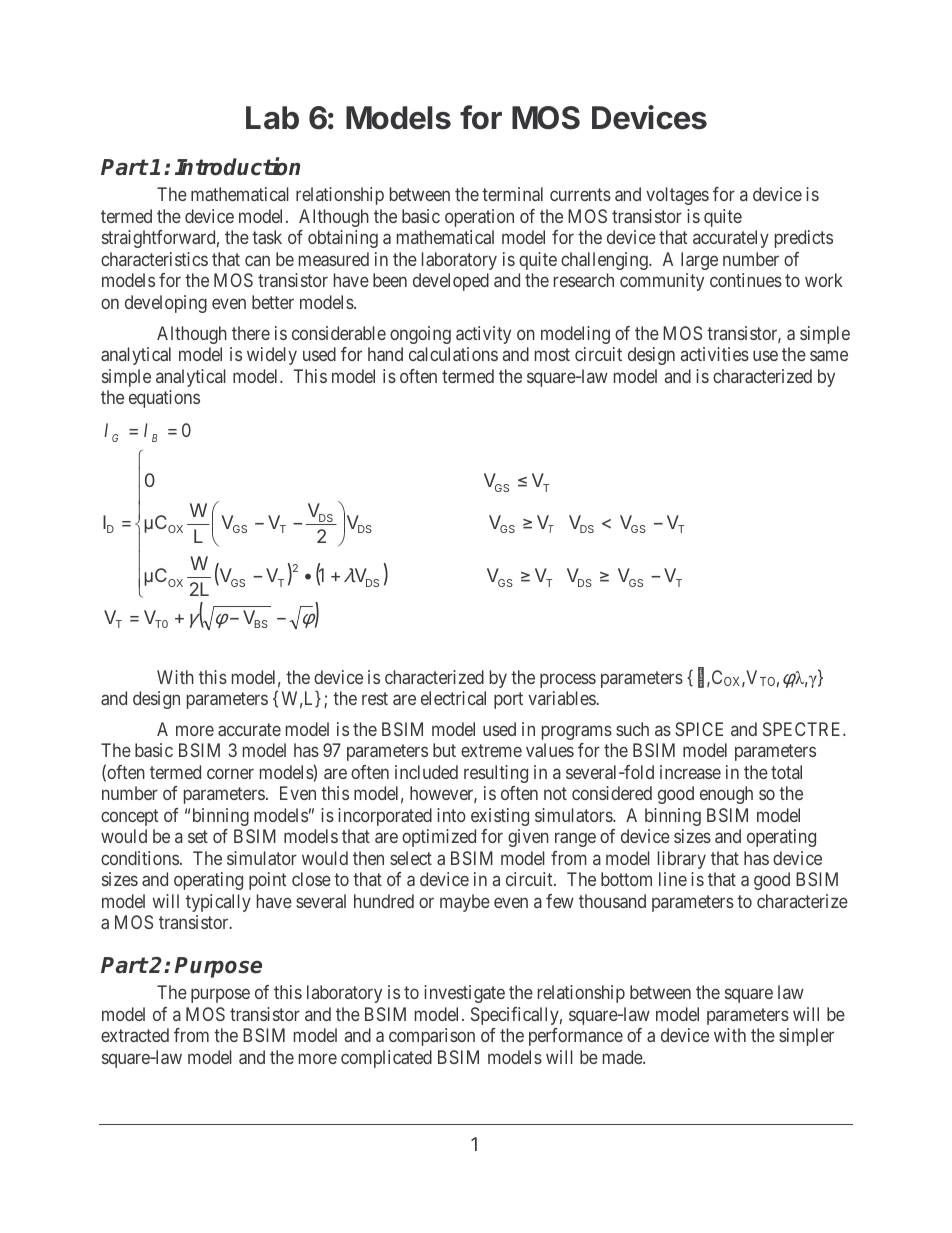 Image resolution: width=952 pixels, height=1233 pixels. I want to click on comparison, so click(432, 1037).
